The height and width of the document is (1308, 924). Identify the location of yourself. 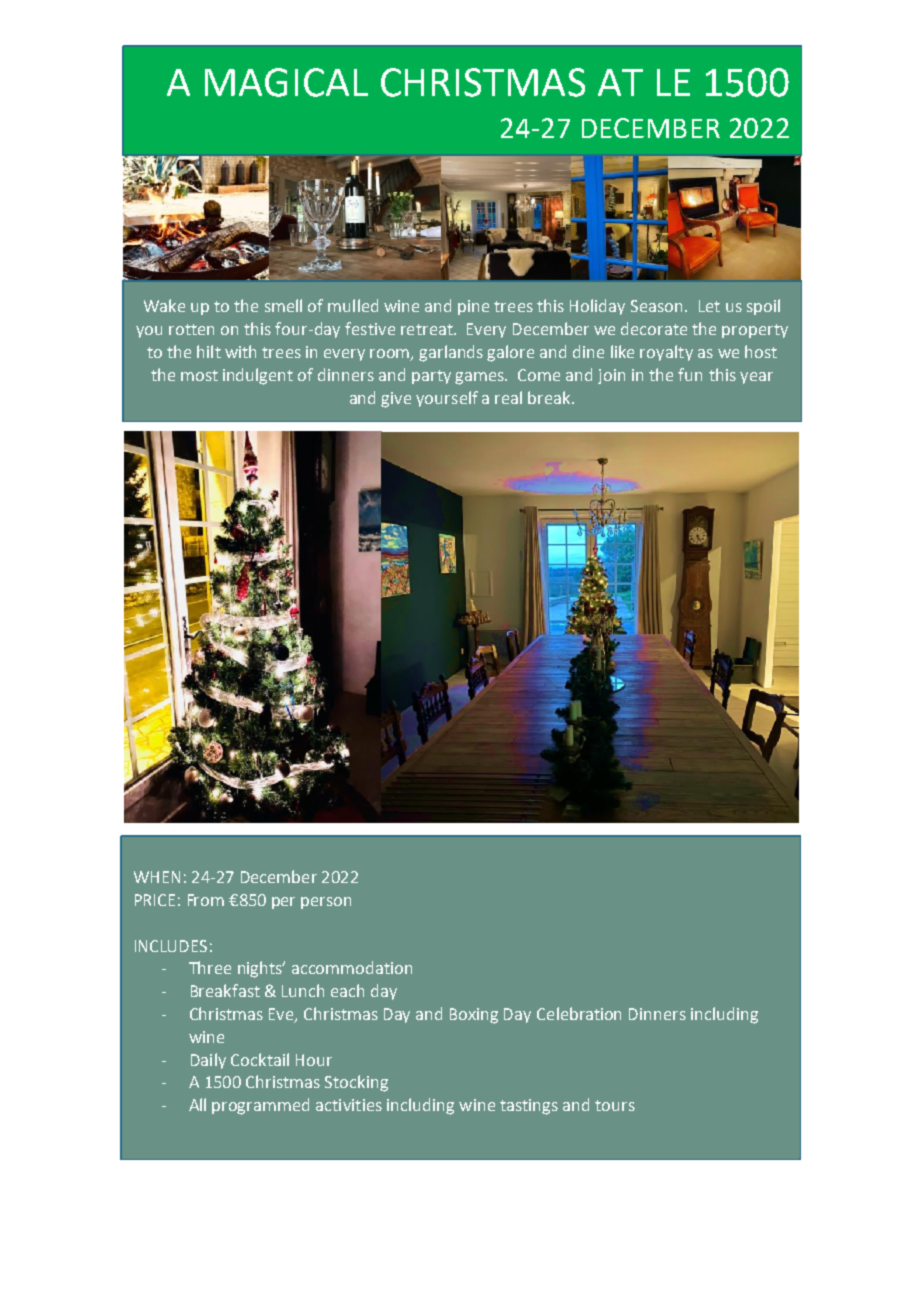
(447, 399).
